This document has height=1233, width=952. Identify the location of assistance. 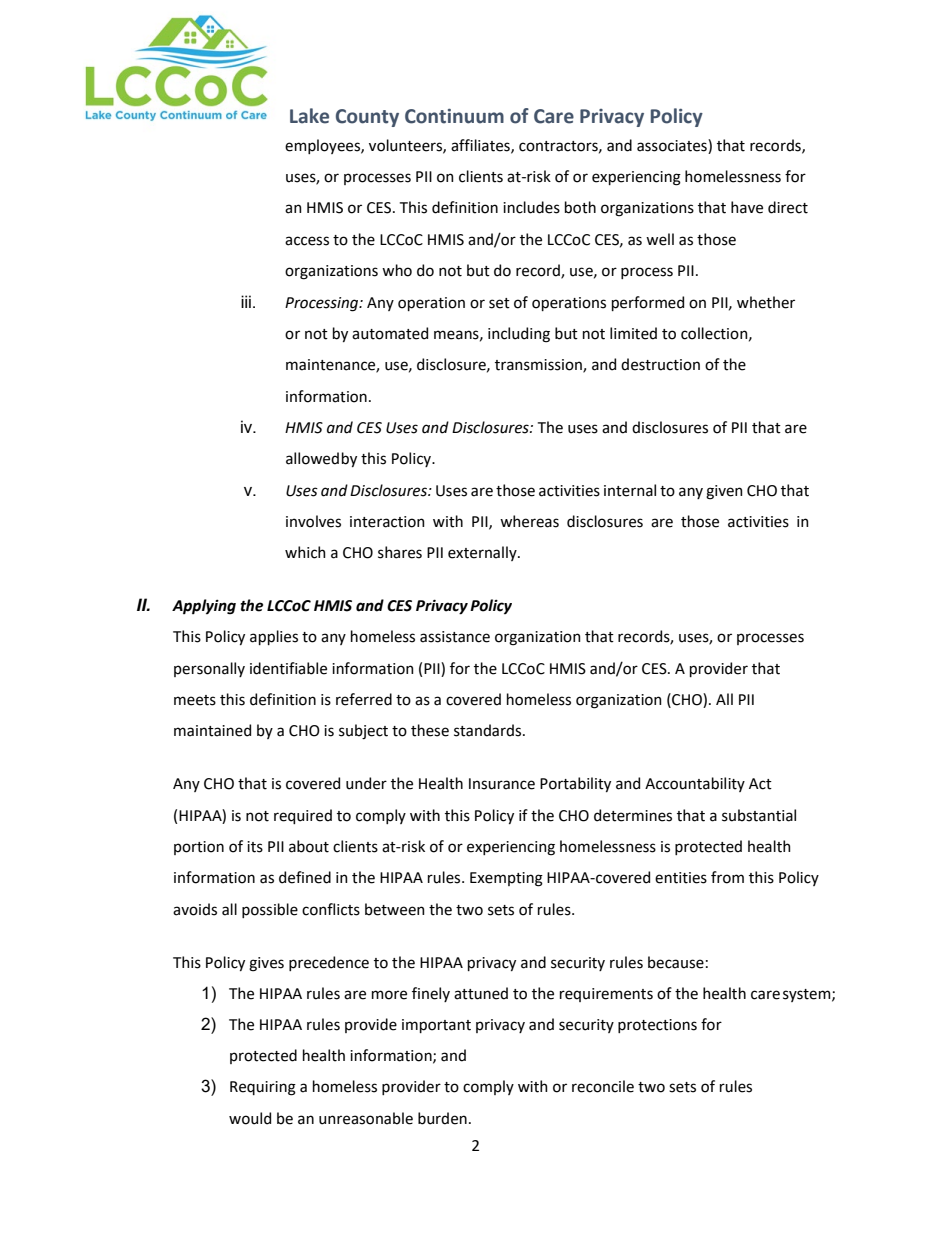
(455, 637).
